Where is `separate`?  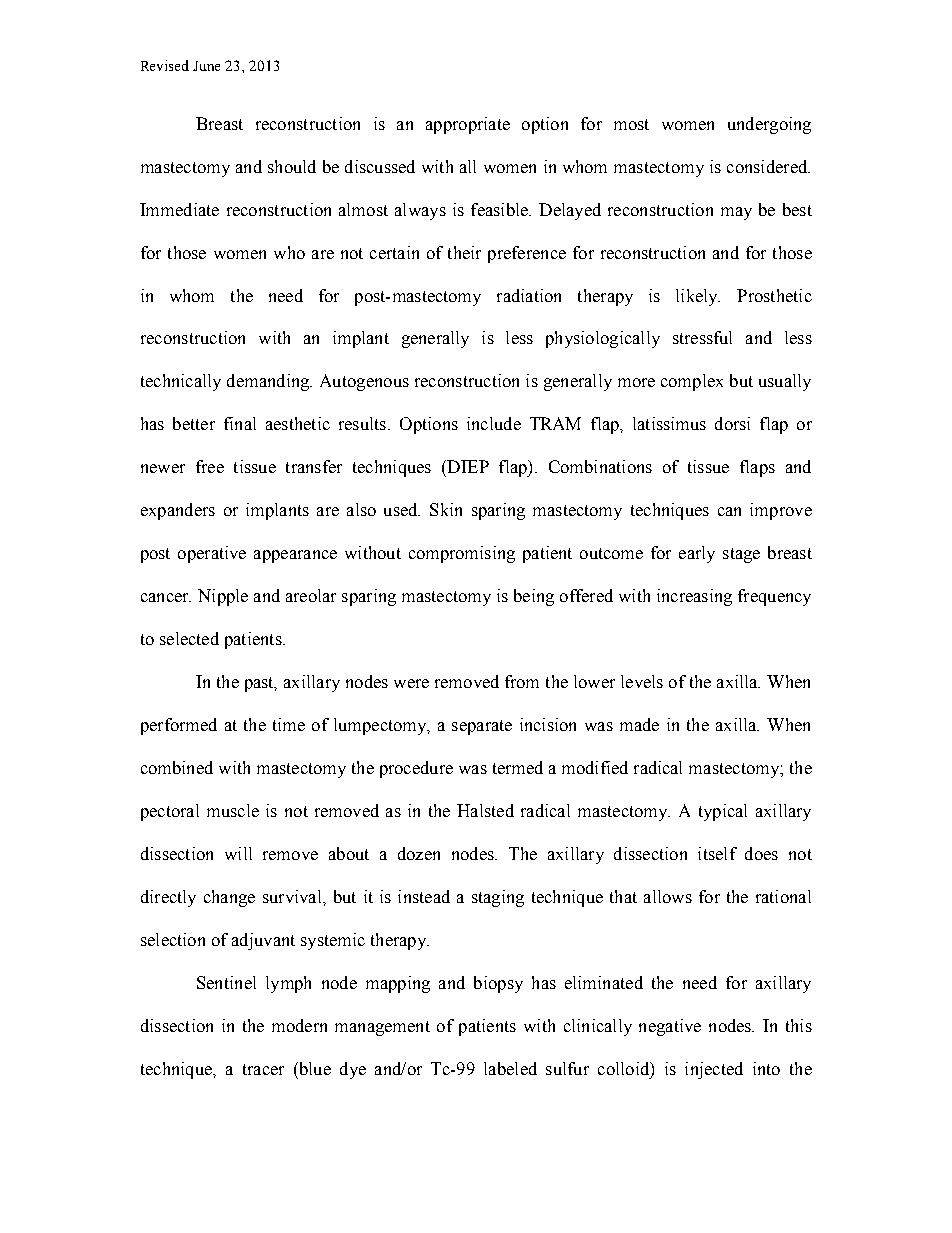
separate is located at coordinates (482, 727).
